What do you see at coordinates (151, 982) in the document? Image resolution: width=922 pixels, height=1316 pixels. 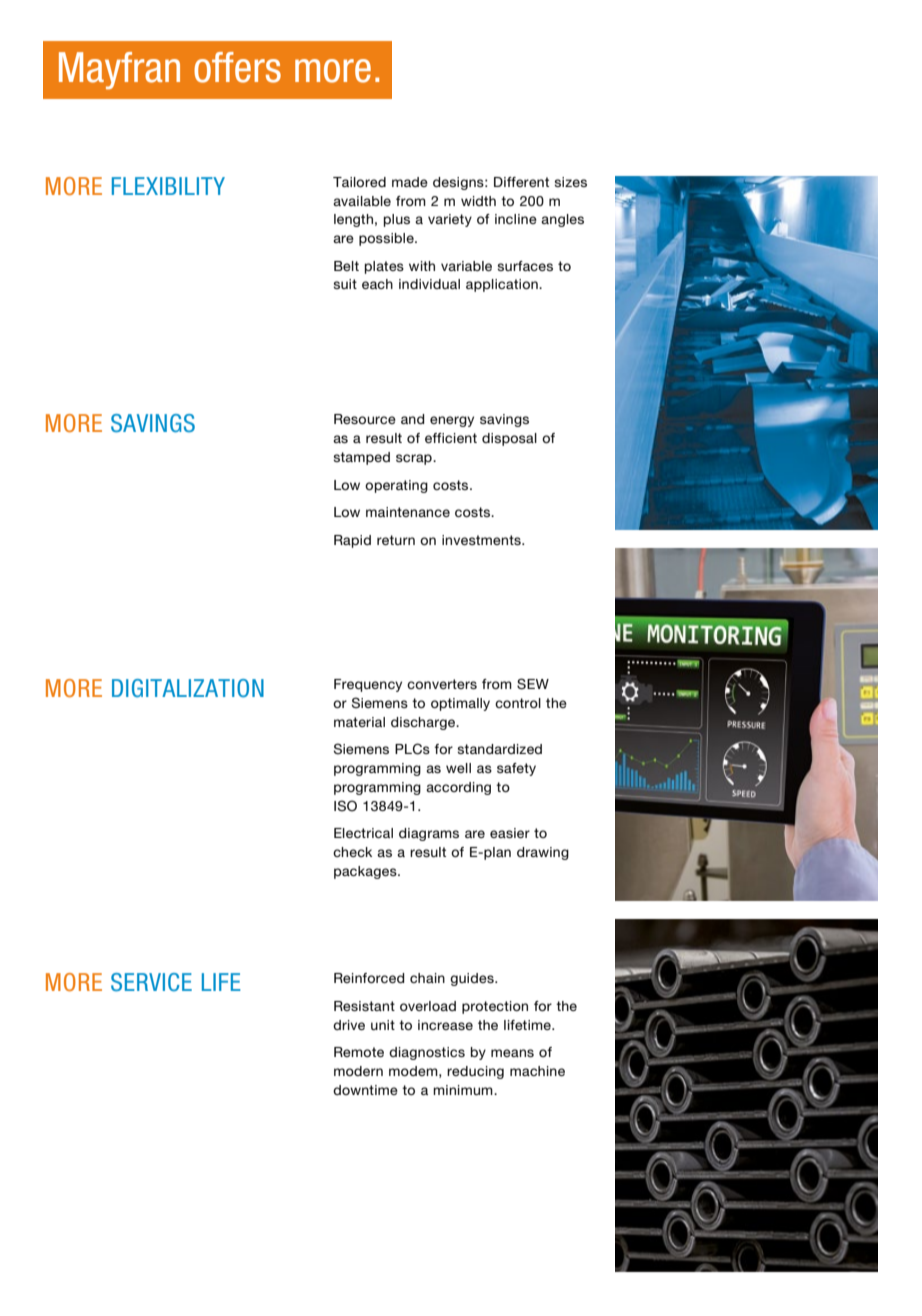 I see `SERVICE` at bounding box center [151, 982].
